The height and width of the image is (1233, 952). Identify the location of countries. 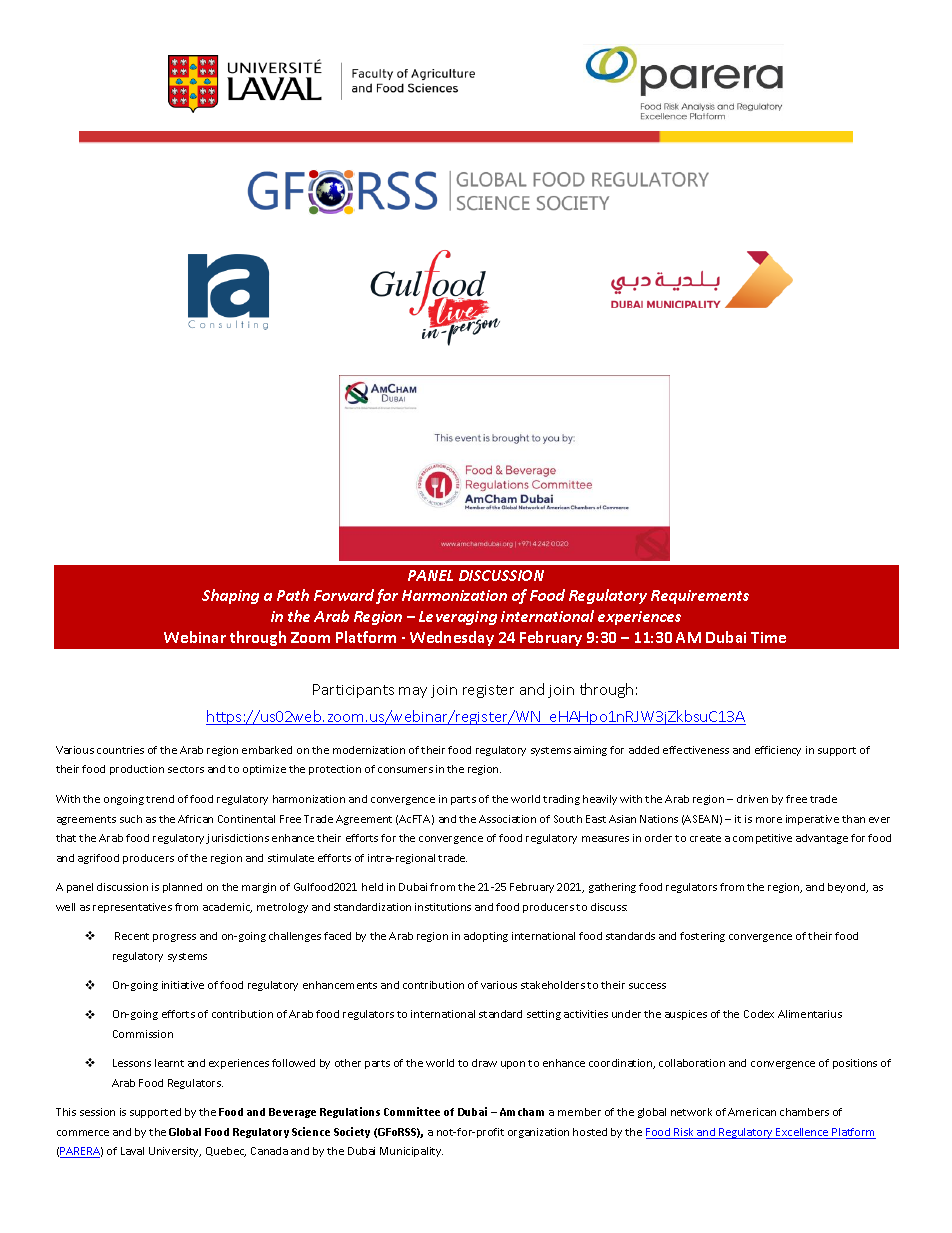
(120, 750).
